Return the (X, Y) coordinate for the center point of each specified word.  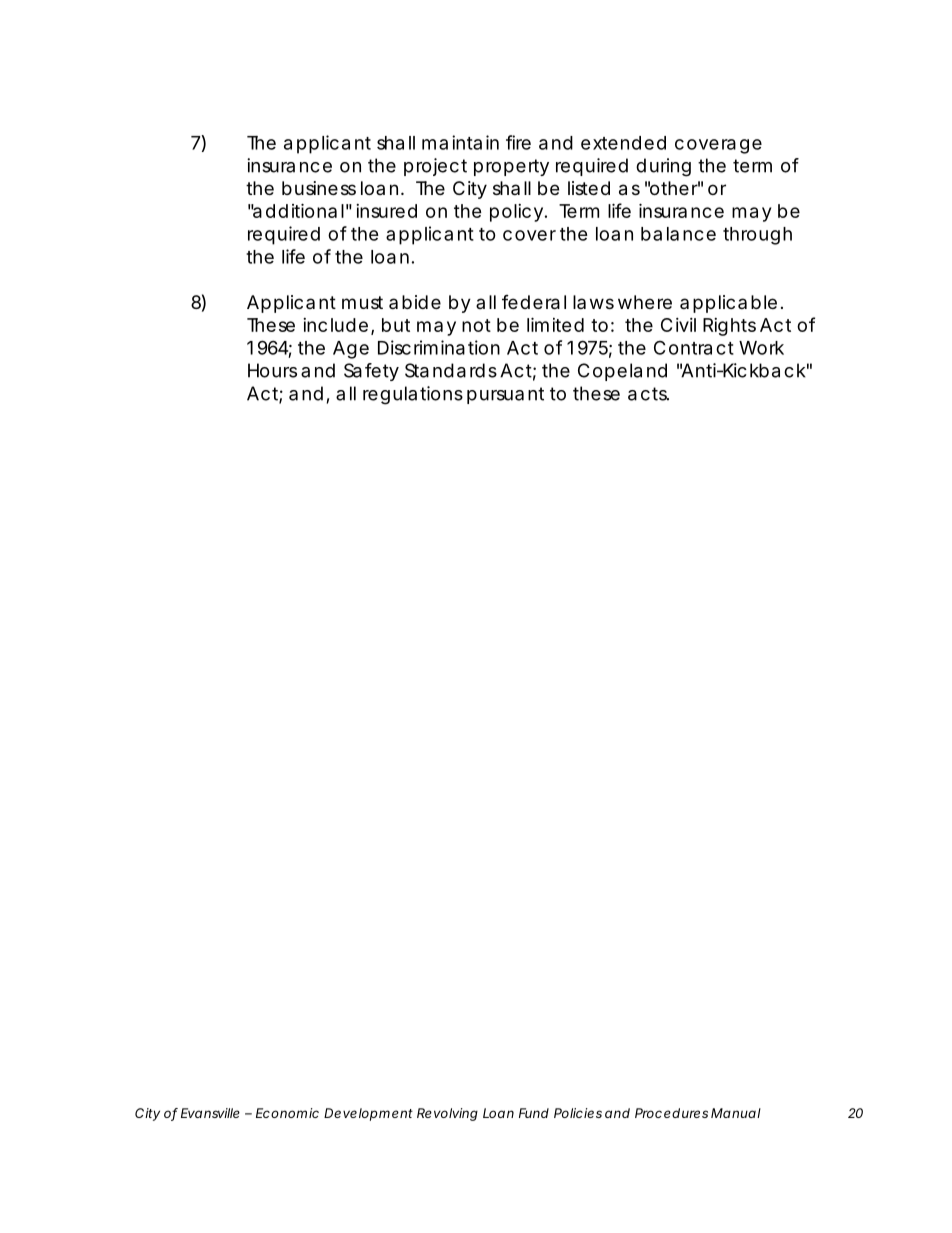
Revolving (447, 1114)
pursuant (505, 395)
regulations (413, 395)
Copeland (622, 372)
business (319, 188)
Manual (736, 1113)
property (511, 167)
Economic (287, 1113)
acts (648, 394)
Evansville (210, 1113)
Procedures (671, 1113)
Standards (451, 370)
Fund (534, 1113)
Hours (272, 370)
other (674, 188)
